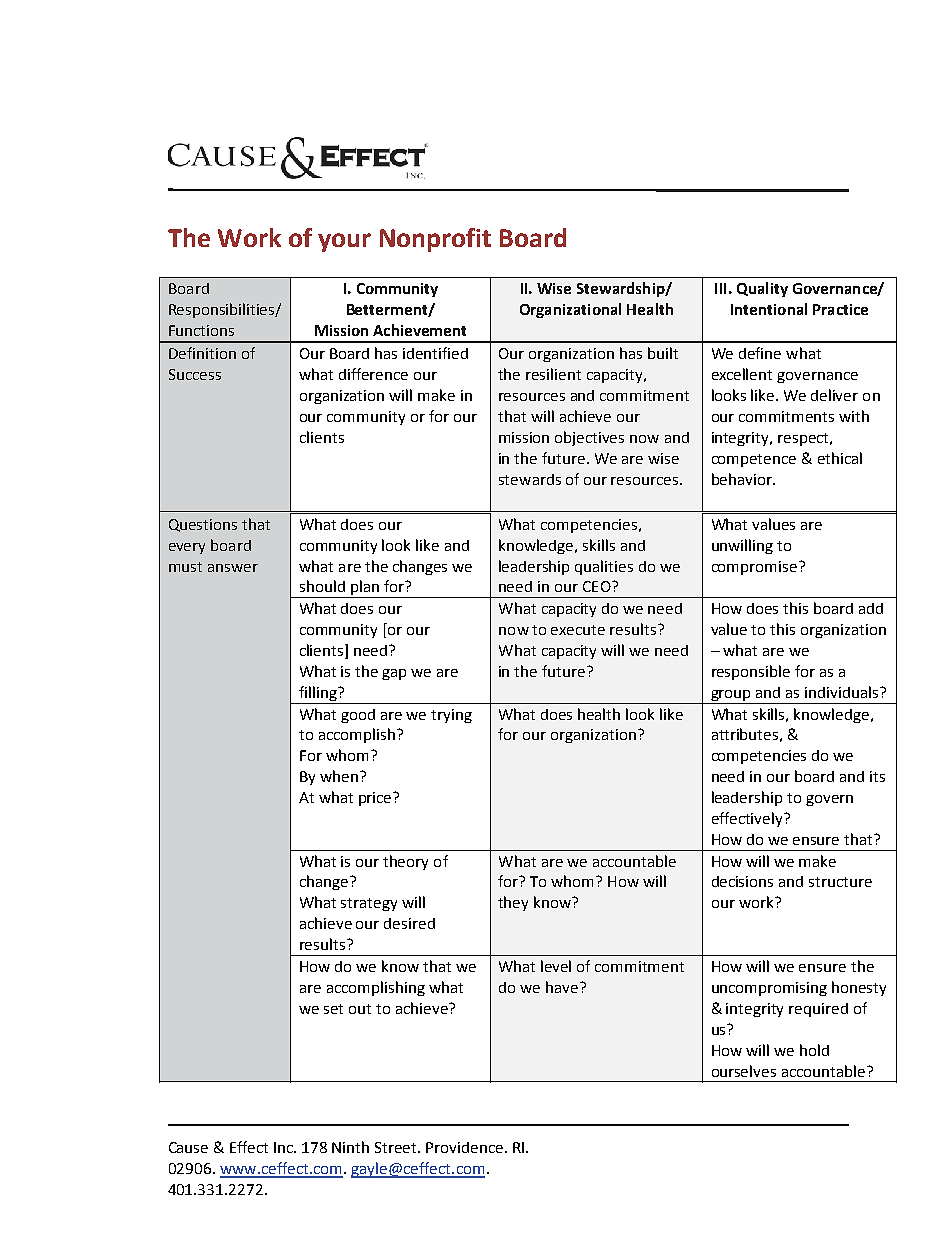  Describe the element at coordinates (843, 692) in the screenshot. I see `individuals` at that location.
